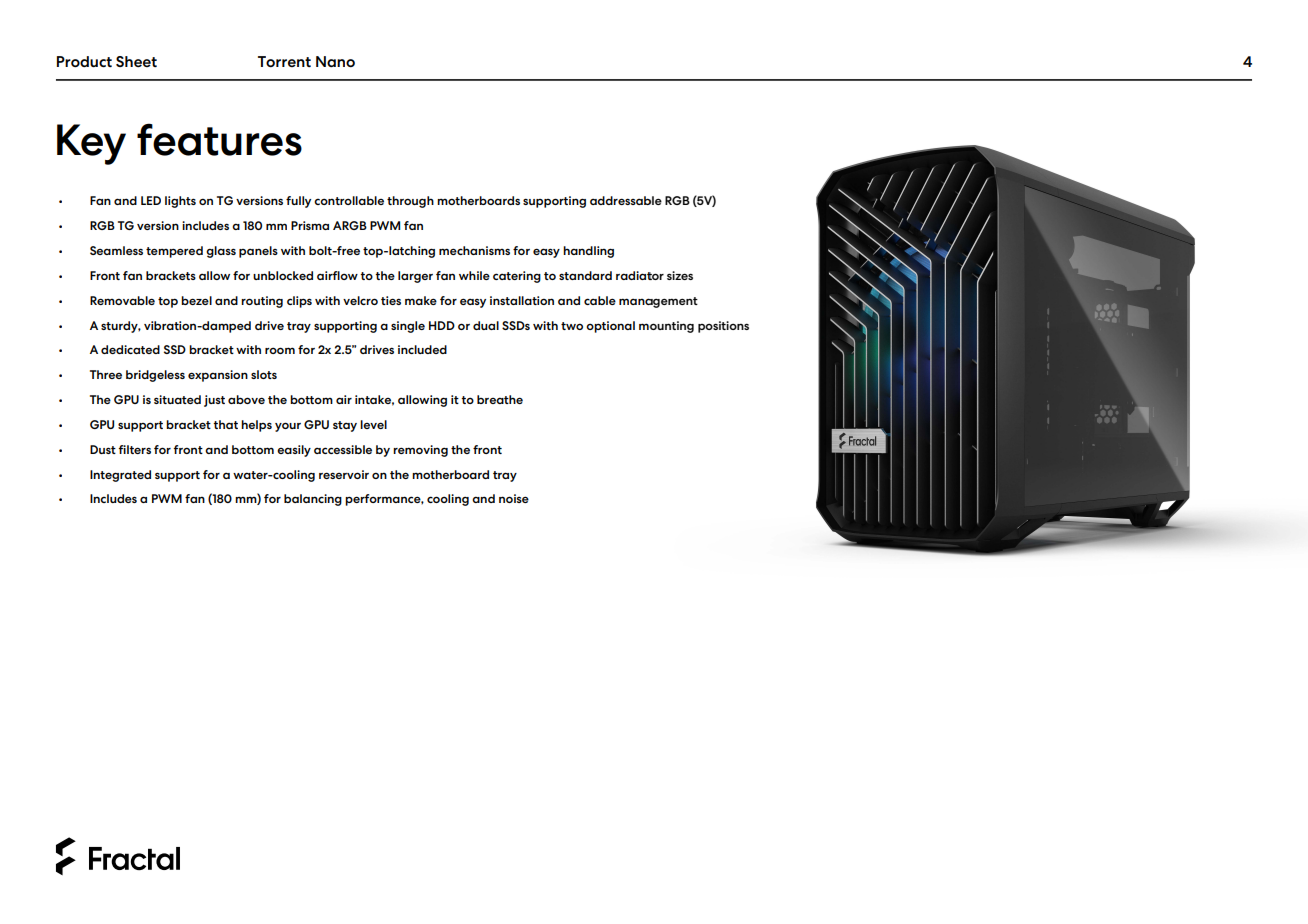 The image size is (1308, 924). I want to click on Torrent, so click(284, 61).
